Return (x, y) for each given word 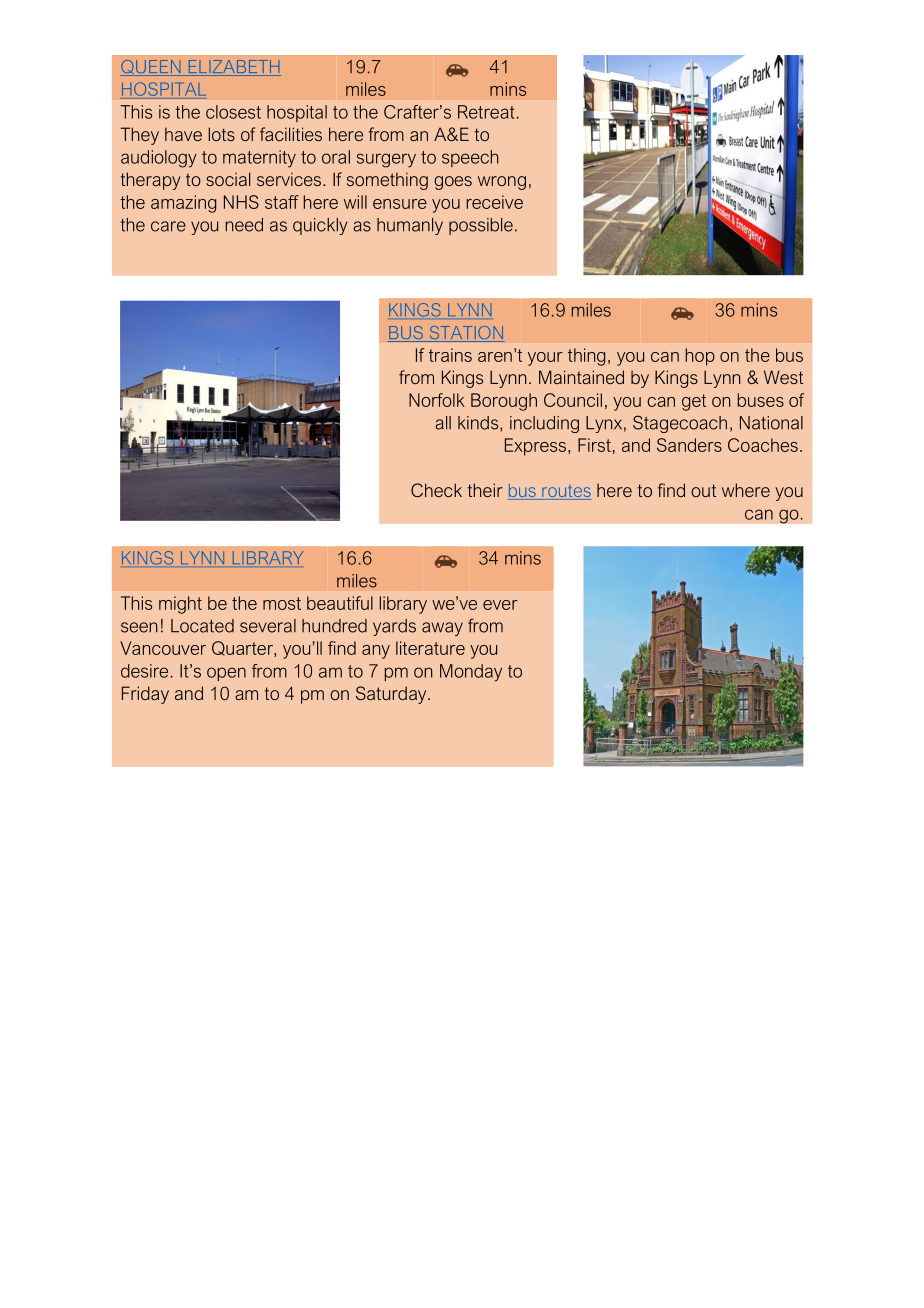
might (180, 605)
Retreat (486, 112)
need (244, 225)
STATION (466, 334)
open (226, 674)
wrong (502, 183)
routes (566, 492)
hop (700, 357)
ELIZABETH (233, 68)
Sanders (689, 445)
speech (470, 158)
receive (494, 202)
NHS (241, 202)
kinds (479, 423)
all (443, 423)
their (485, 490)
